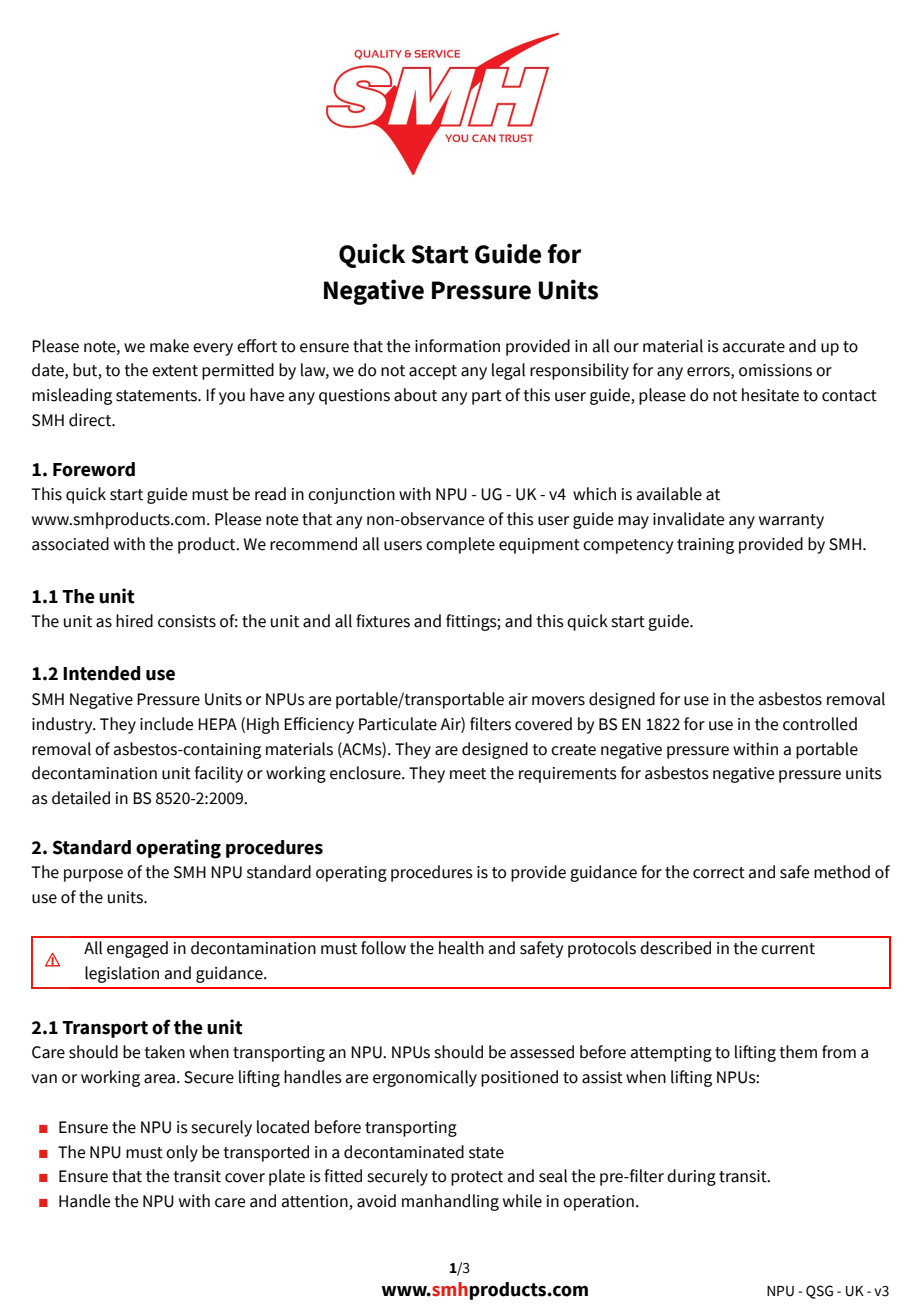 Image resolution: width=924 pixels, height=1310 pixels. I want to click on health, so click(461, 948).
